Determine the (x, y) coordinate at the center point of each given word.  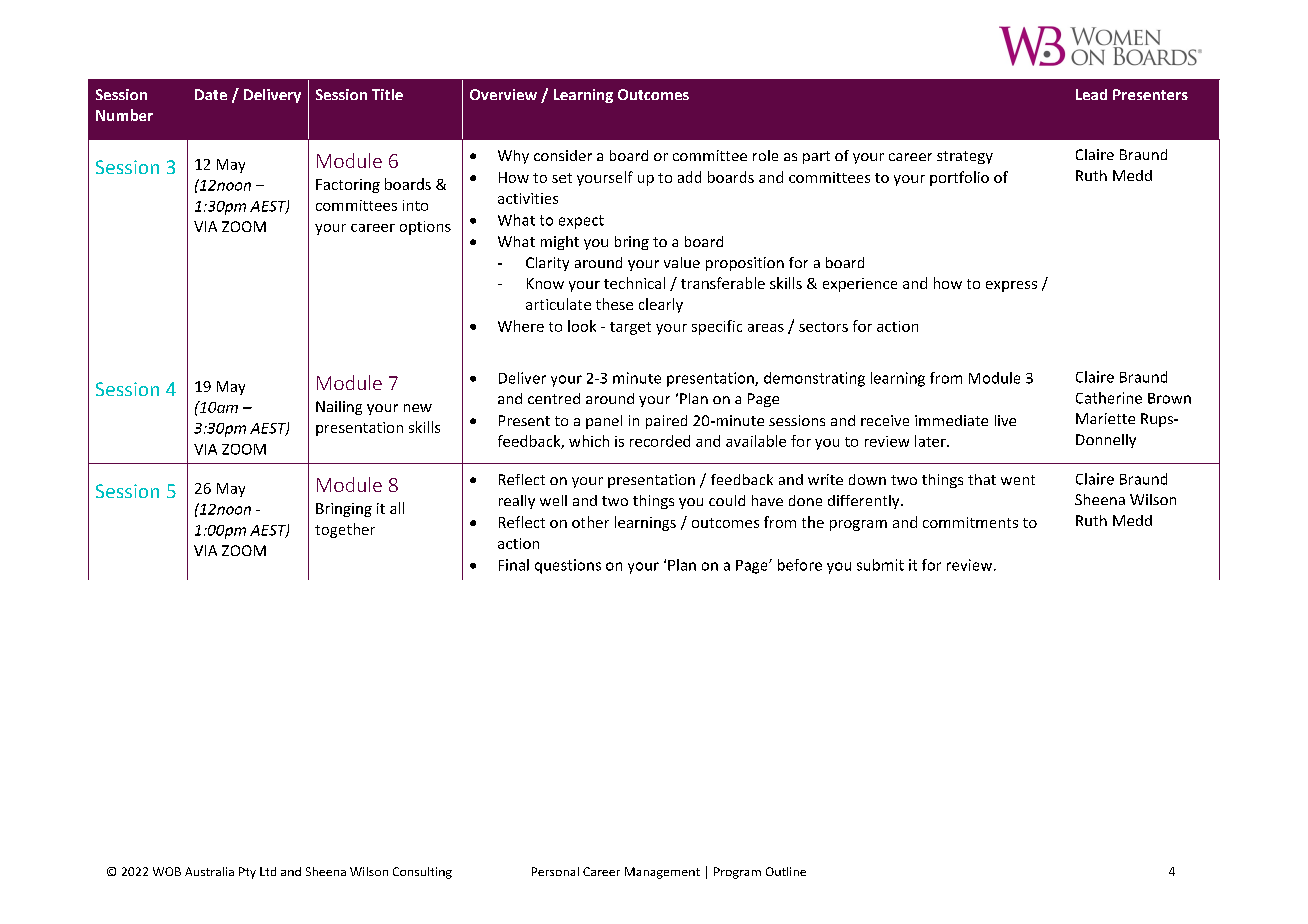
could (727, 500)
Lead (1091, 94)
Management (662, 873)
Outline (786, 871)
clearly (661, 305)
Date (211, 94)
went (1018, 480)
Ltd (268, 871)
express (1011, 286)
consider (563, 155)
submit (880, 565)
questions (568, 566)
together (345, 530)
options (425, 228)
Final (514, 565)
